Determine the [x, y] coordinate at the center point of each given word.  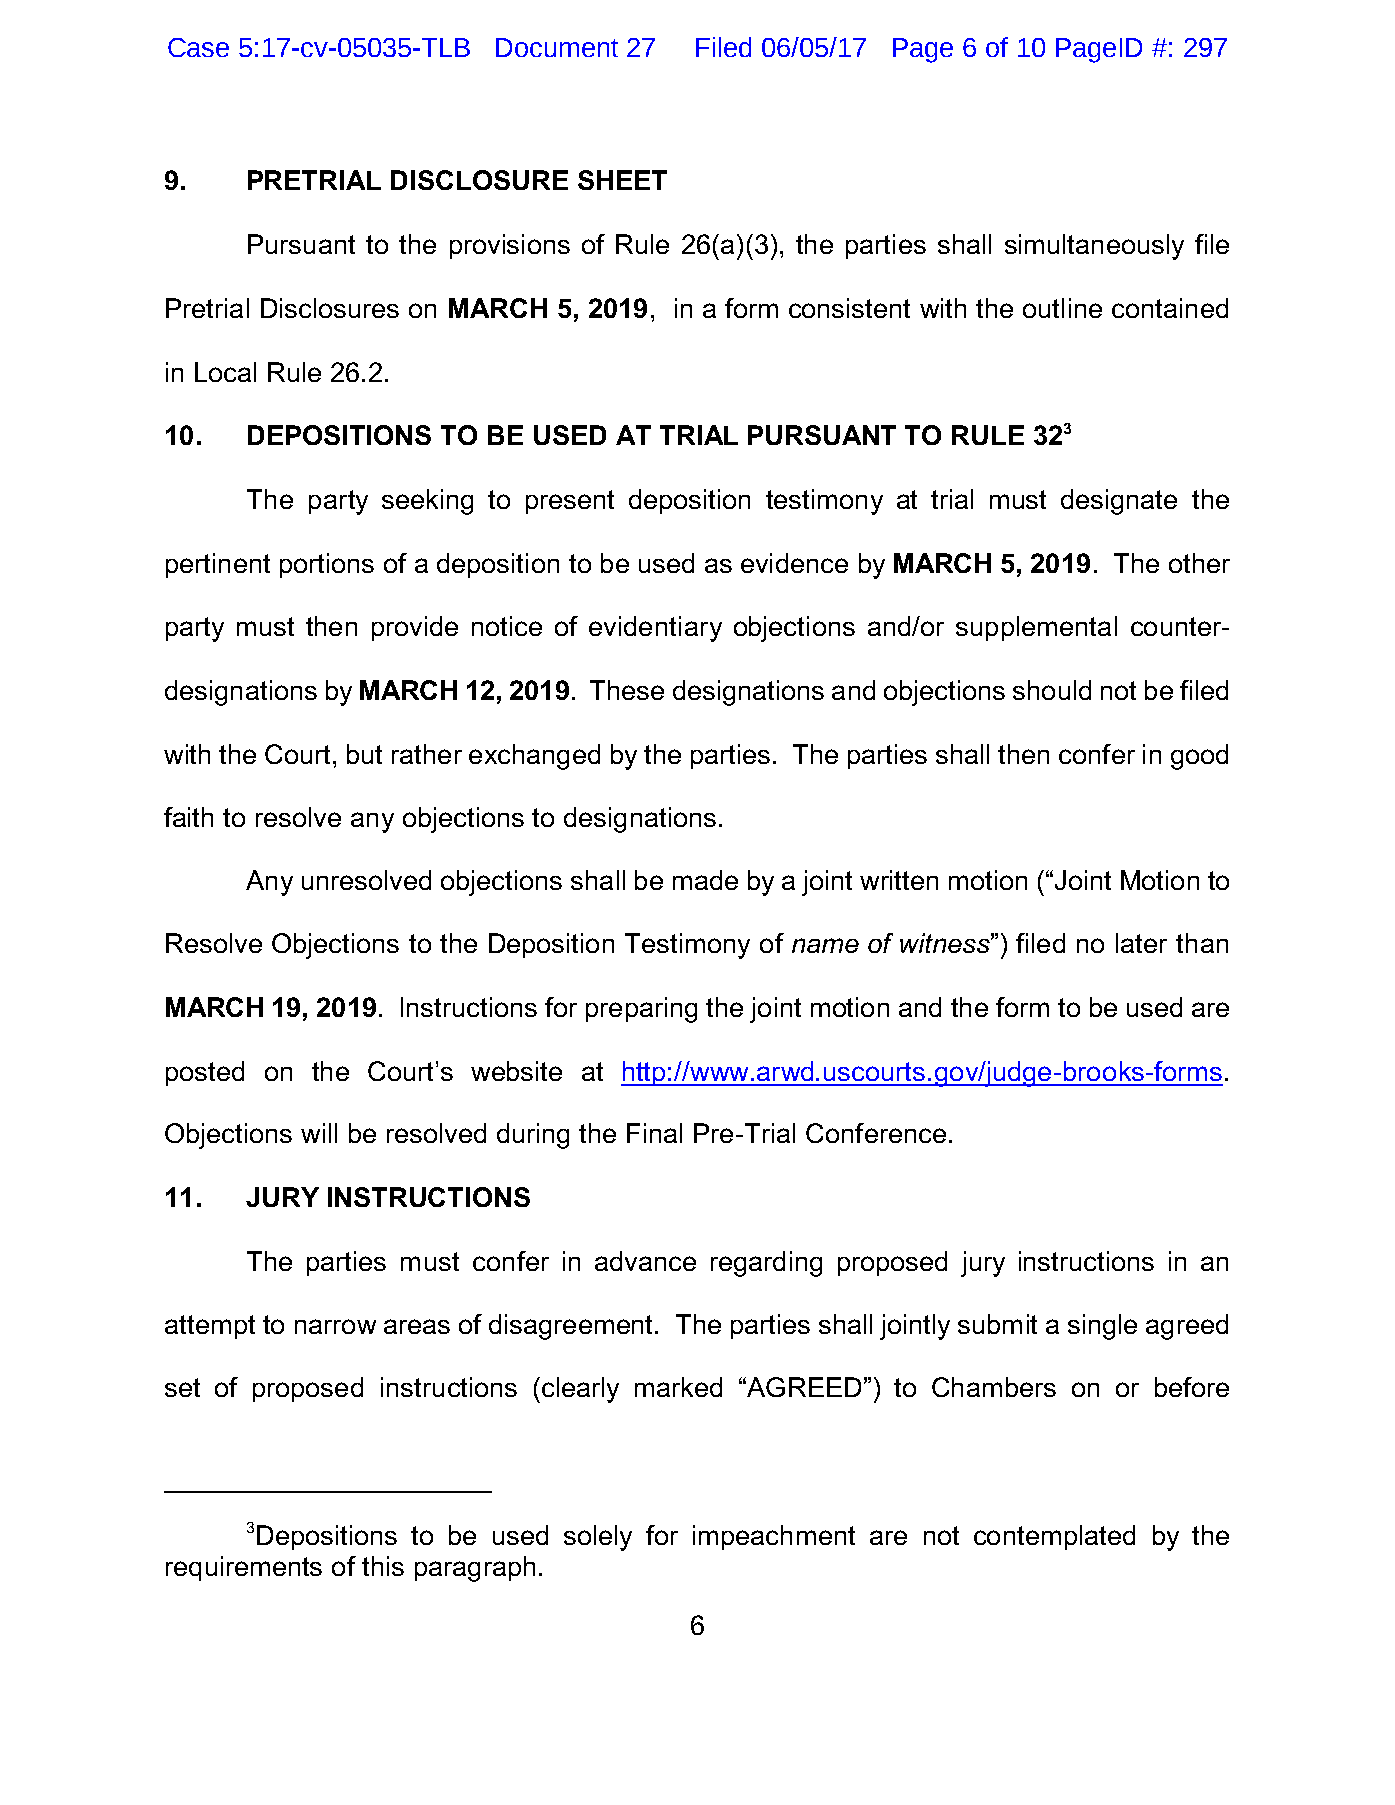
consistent [849, 308]
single [1102, 1327]
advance [645, 1261]
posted [205, 1073]
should [1052, 690]
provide [415, 628]
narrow [335, 1326]
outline [1062, 308]
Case [198, 47]
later [1141, 943]
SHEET [622, 180]
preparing [641, 1010]
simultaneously [1094, 247]
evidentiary [655, 629]
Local [225, 372]
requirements [244, 1568]
